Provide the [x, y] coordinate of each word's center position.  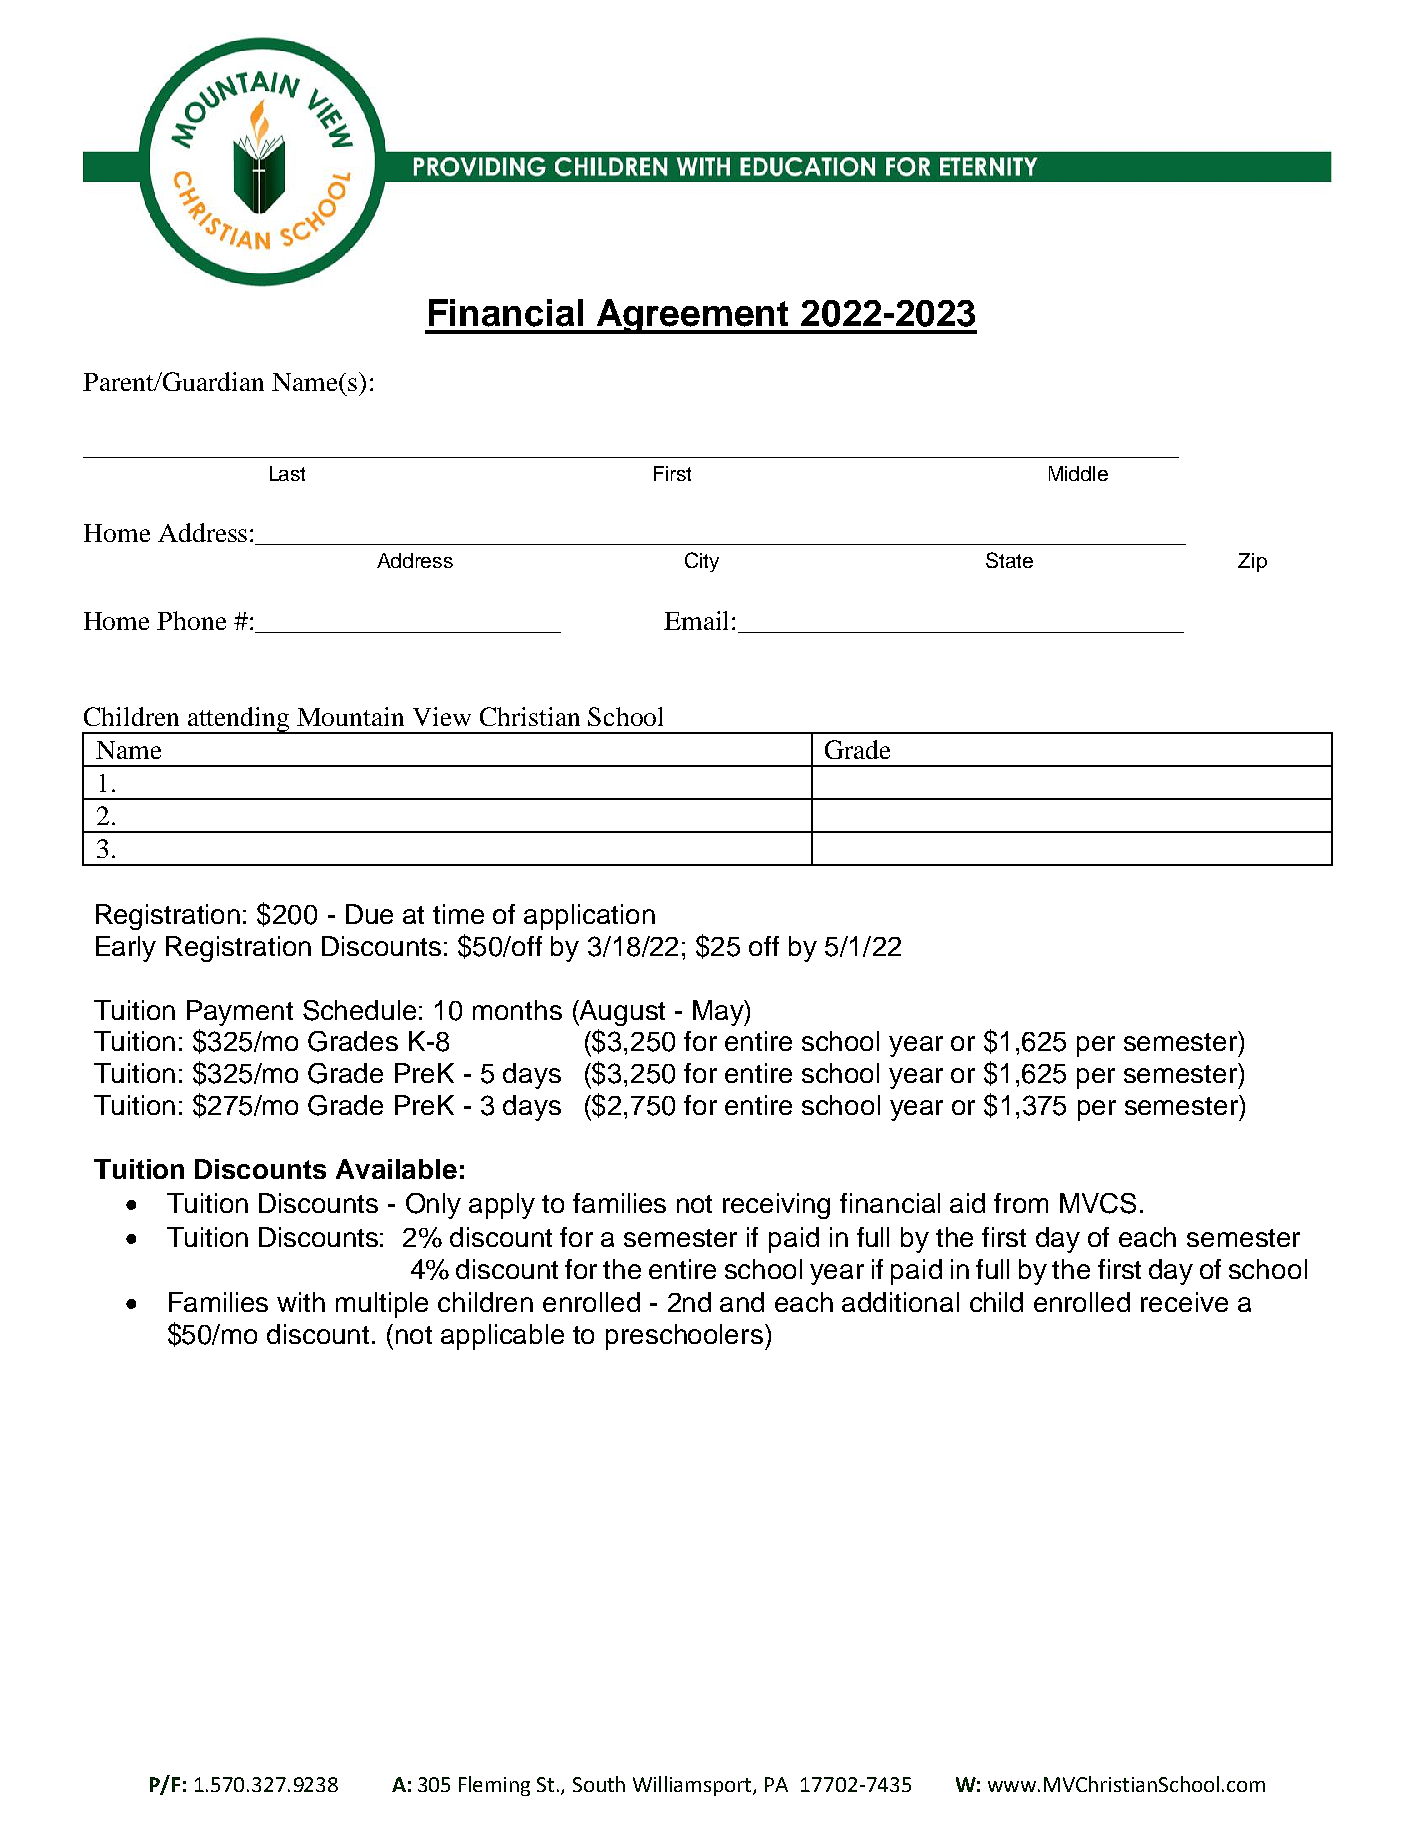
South [599, 1784]
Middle [1078, 473]
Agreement [693, 316]
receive [1184, 1302]
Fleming [494, 1786]
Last [287, 473]
